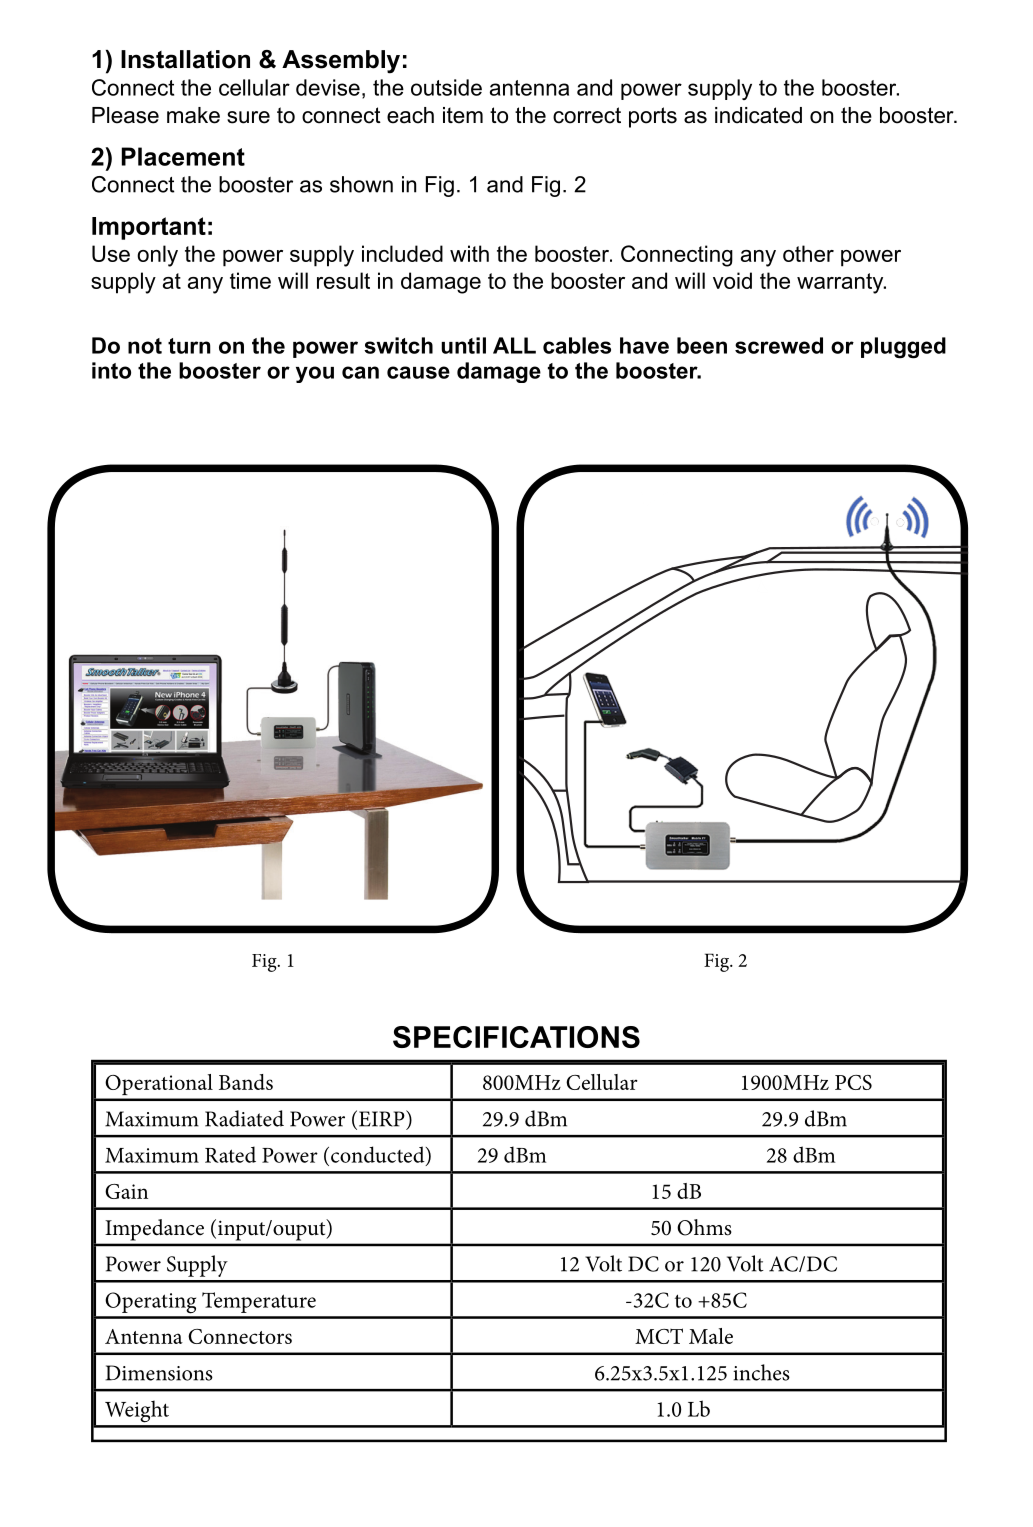  I want to click on item, so click(463, 115).
